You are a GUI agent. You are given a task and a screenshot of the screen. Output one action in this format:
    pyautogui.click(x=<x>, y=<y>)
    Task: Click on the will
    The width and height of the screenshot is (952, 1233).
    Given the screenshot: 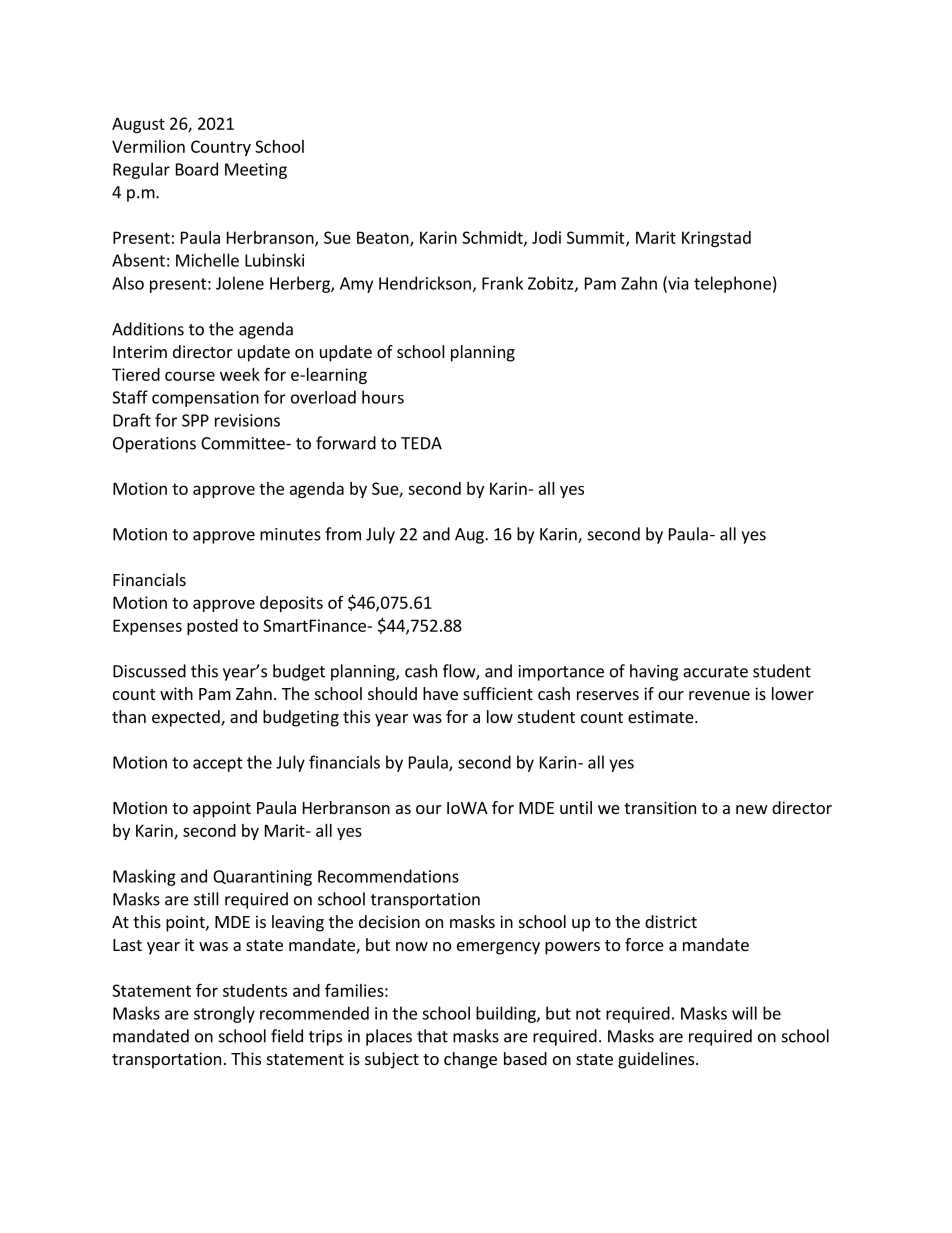 What is the action you would take?
    pyautogui.click(x=744, y=1013)
